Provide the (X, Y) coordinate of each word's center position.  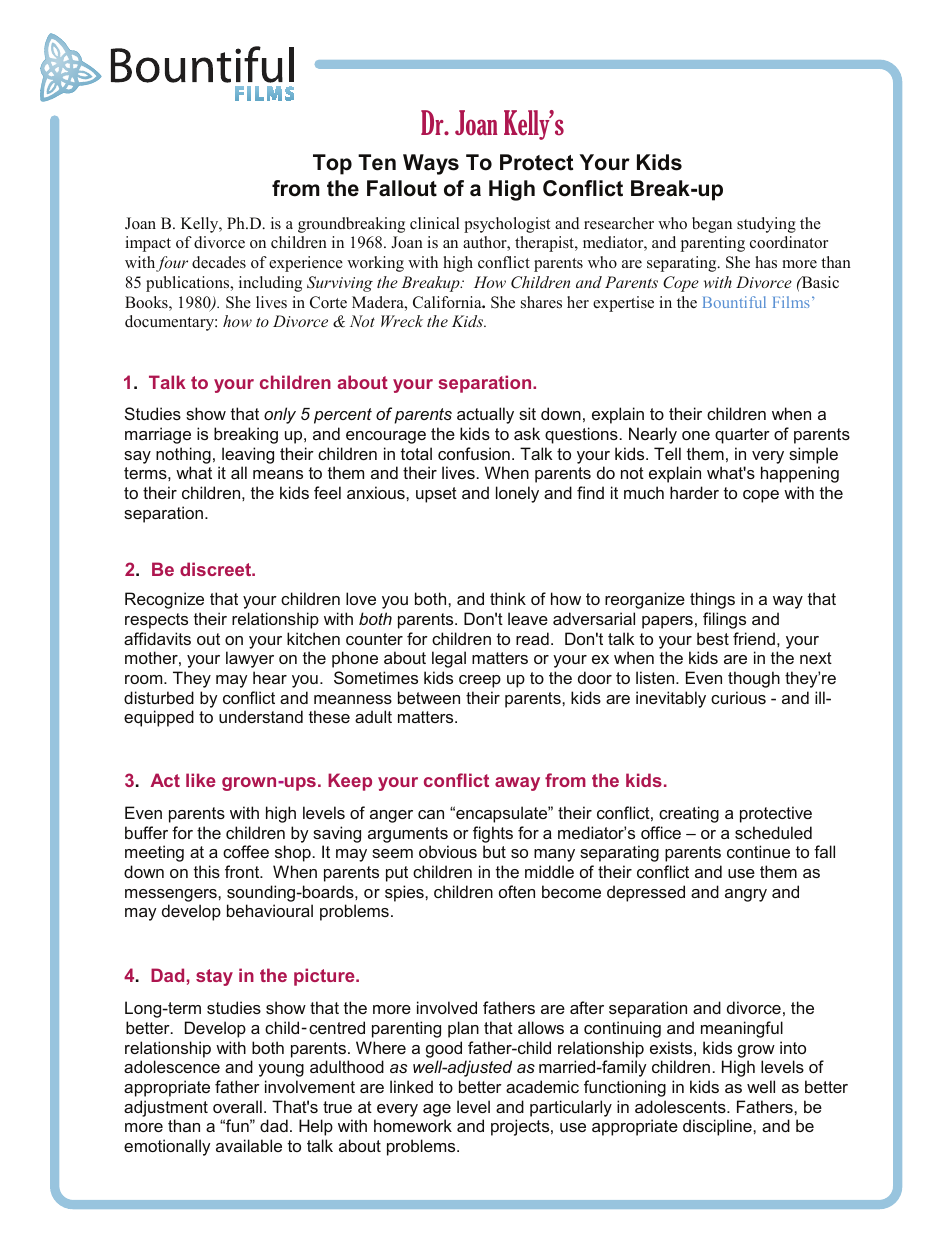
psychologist (507, 225)
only (280, 415)
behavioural (270, 910)
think (508, 598)
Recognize (164, 600)
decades (219, 262)
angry (746, 895)
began (712, 225)
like (201, 780)
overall (237, 1106)
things (712, 600)
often (517, 891)
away (517, 784)
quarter (742, 436)
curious (738, 697)
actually (485, 415)
